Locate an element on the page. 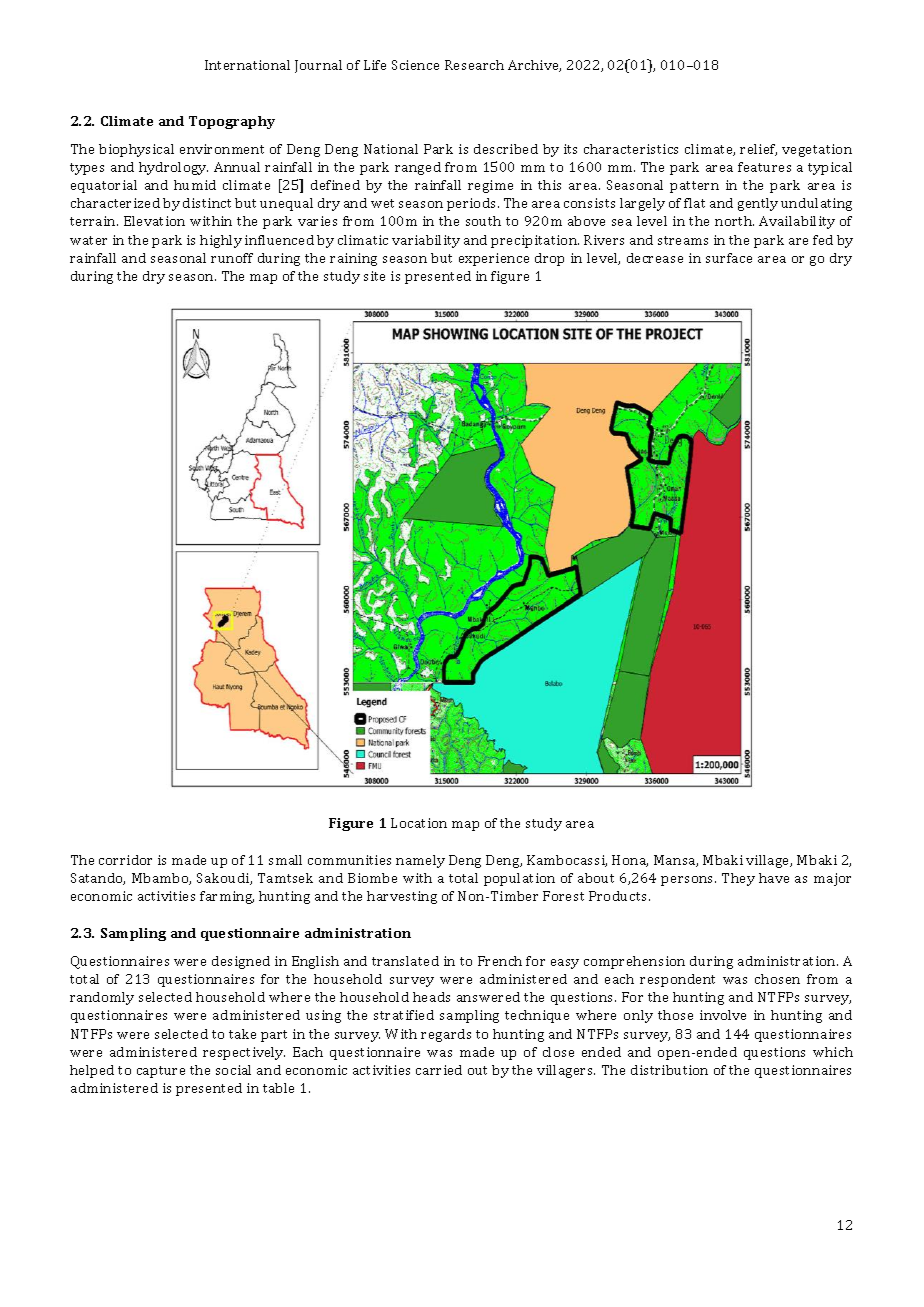 This page has width=924, height=1307. corridor is located at coordinates (125, 860).
